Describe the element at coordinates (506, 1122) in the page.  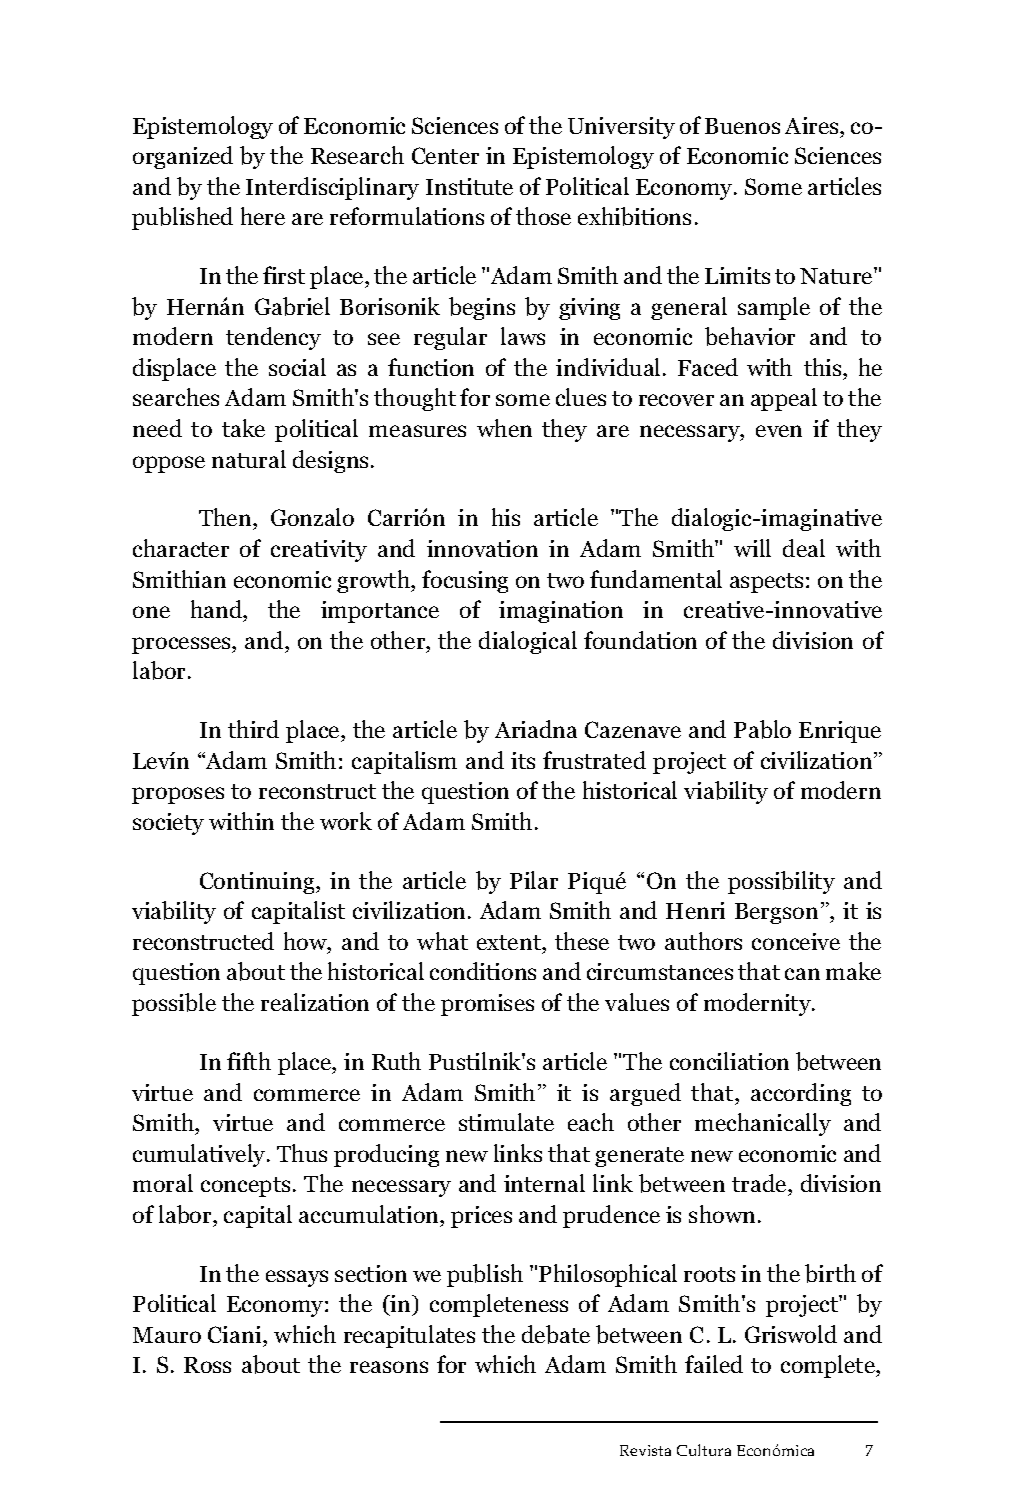
I see `stimulate` at that location.
